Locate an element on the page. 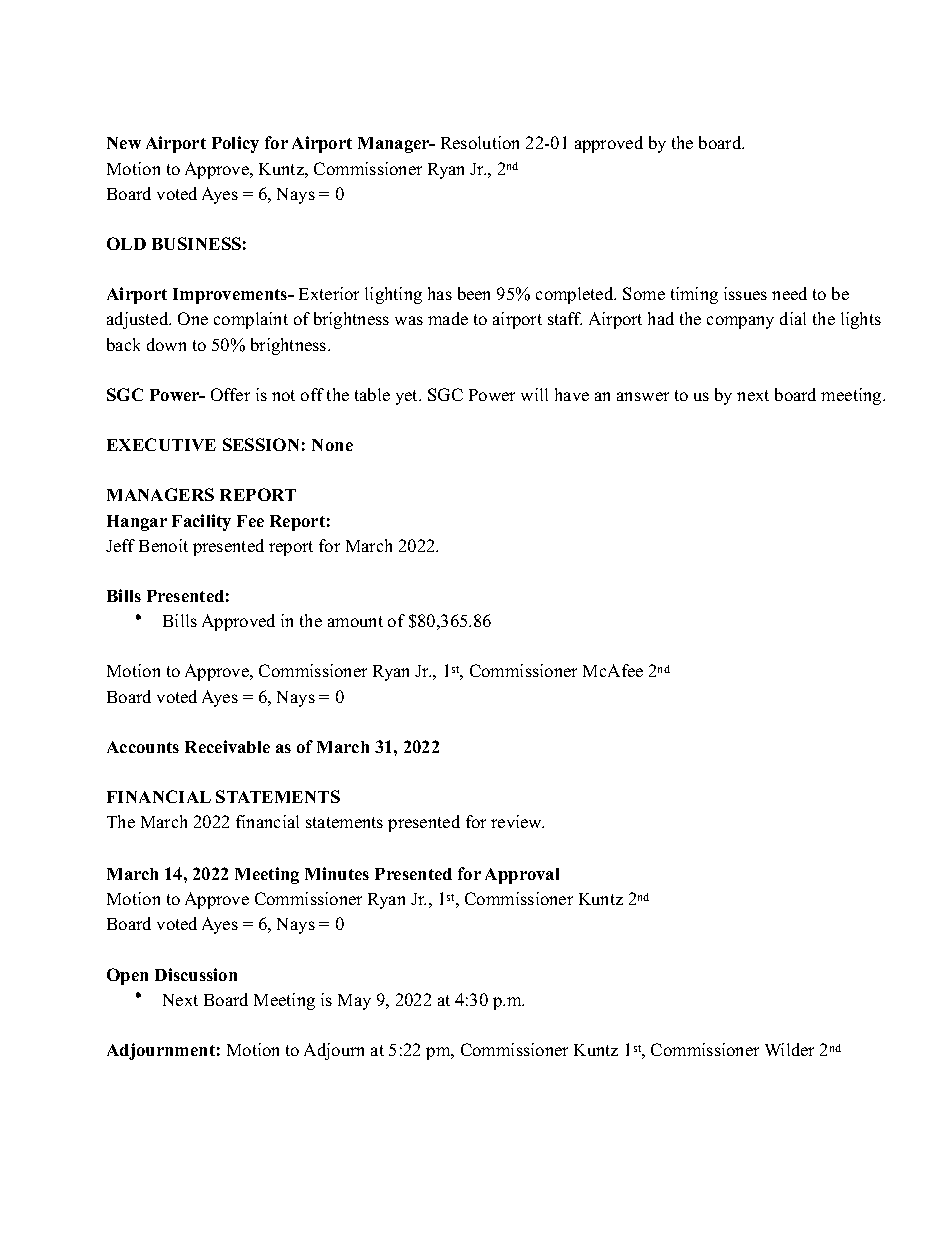 This document has height=1233, width=952. Approval is located at coordinates (522, 876).
